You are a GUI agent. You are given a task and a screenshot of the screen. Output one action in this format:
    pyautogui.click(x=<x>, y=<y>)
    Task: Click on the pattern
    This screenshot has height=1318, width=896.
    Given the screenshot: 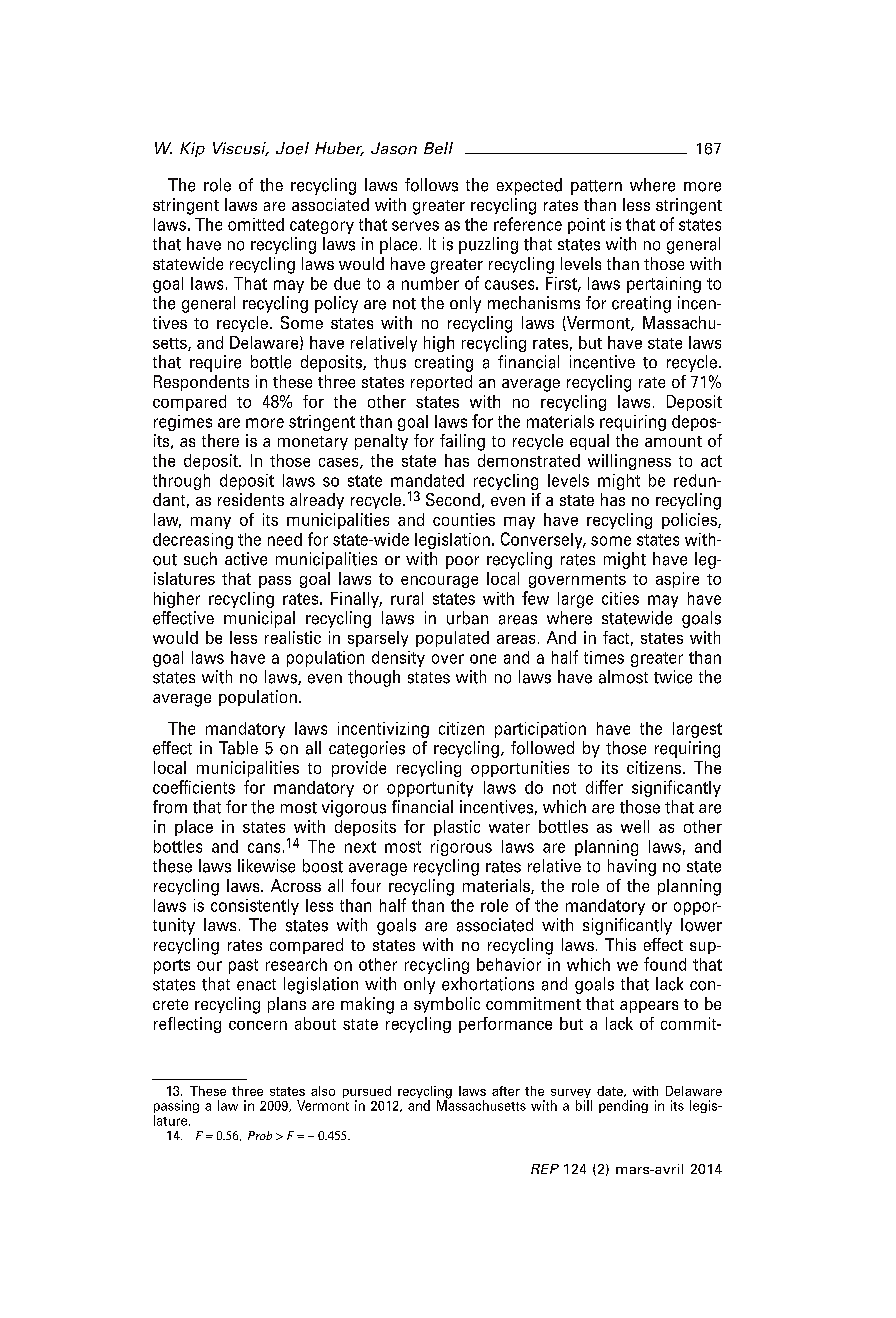 What is the action you would take?
    pyautogui.click(x=596, y=187)
